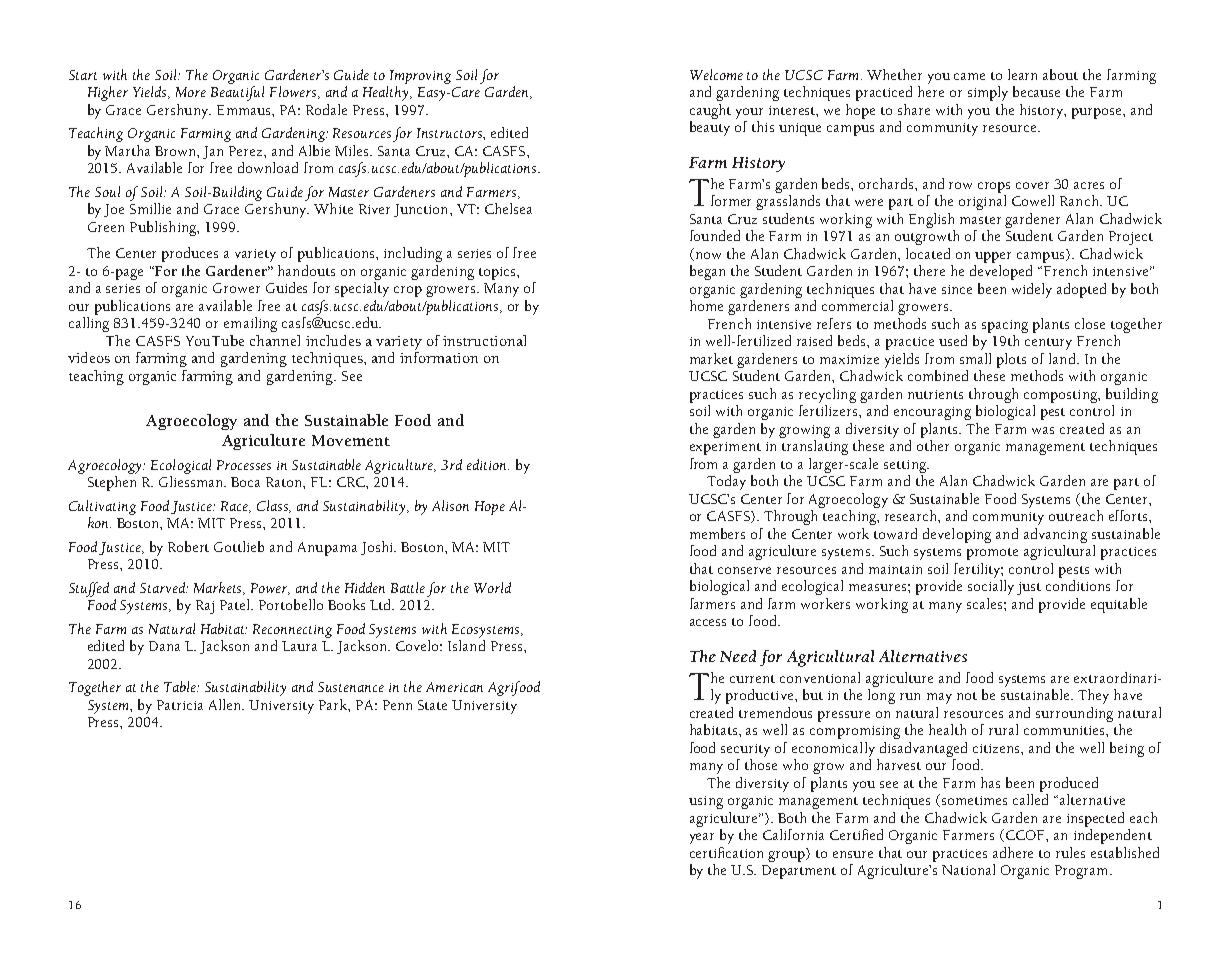  I want to click on Processes, so click(244, 465).
